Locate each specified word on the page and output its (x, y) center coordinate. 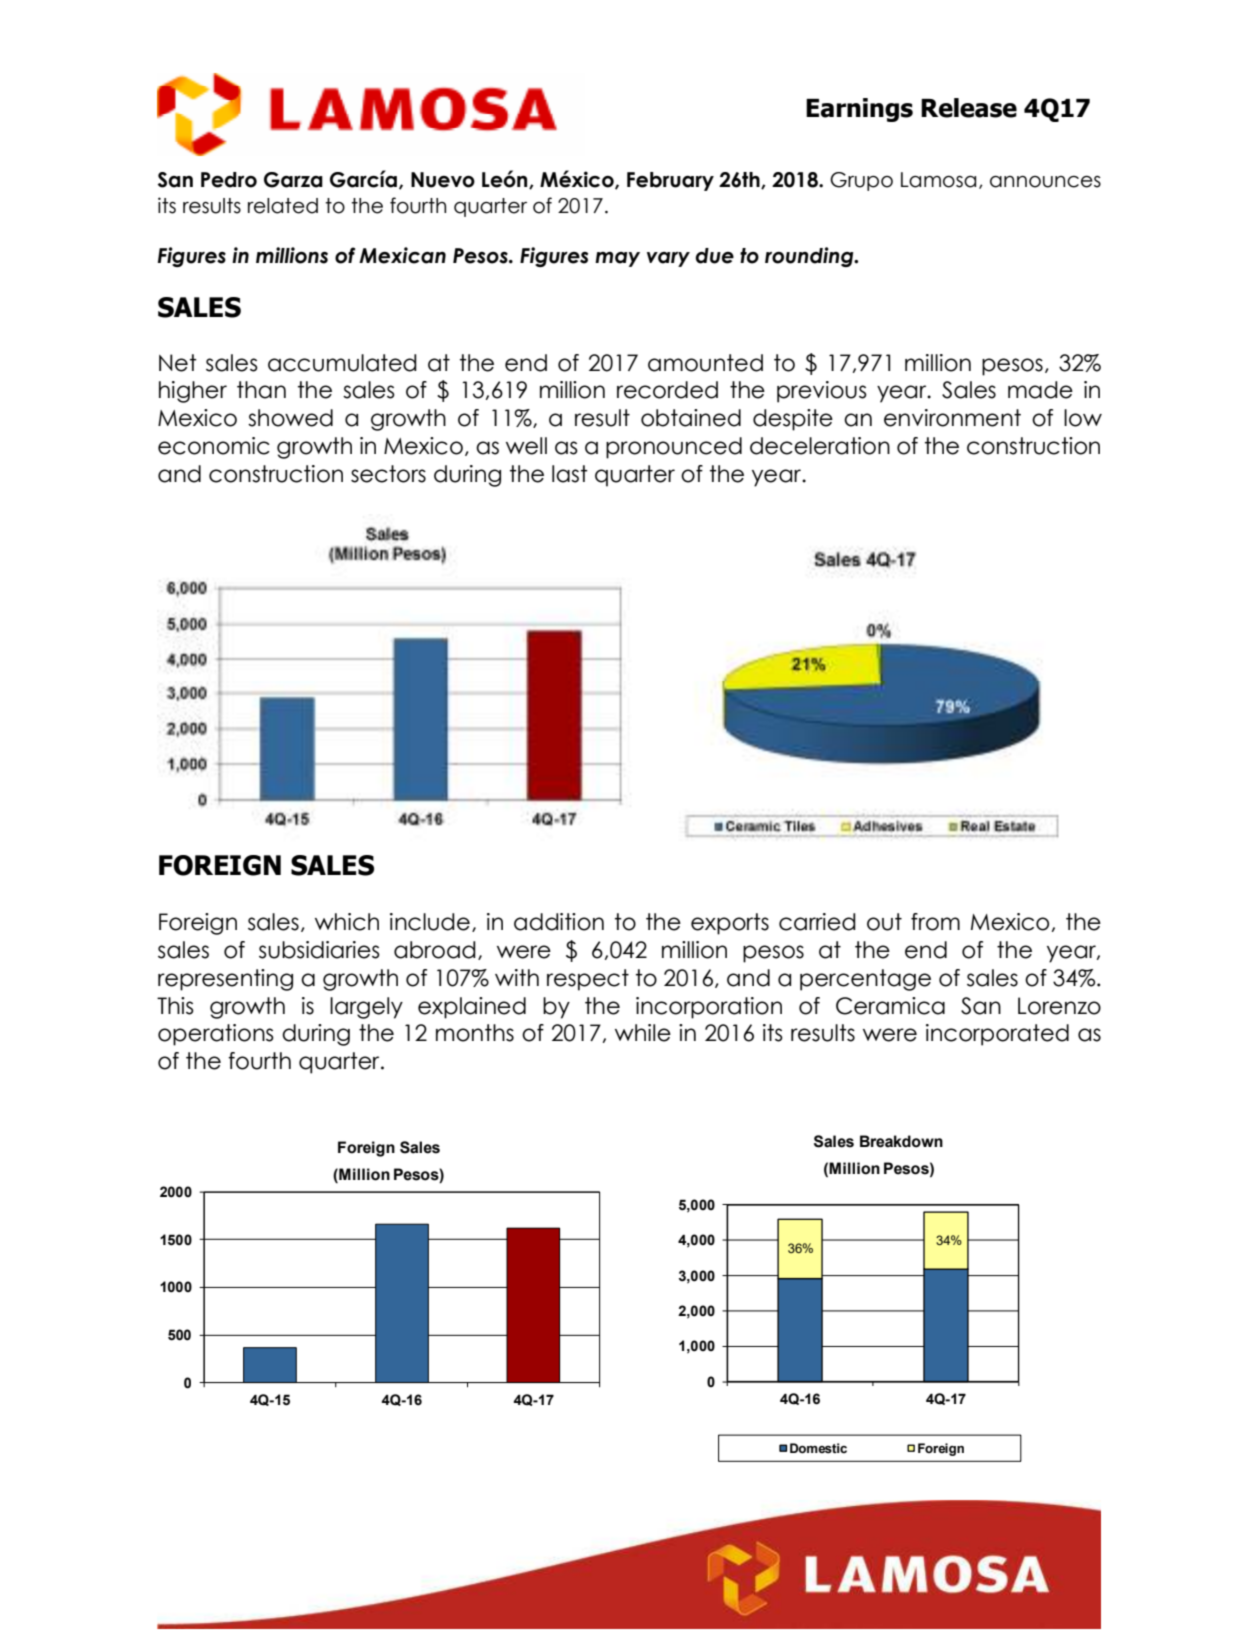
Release (969, 108)
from (935, 922)
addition (559, 922)
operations (216, 1035)
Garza (293, 180)
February (670, 181)
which (347, 922)
